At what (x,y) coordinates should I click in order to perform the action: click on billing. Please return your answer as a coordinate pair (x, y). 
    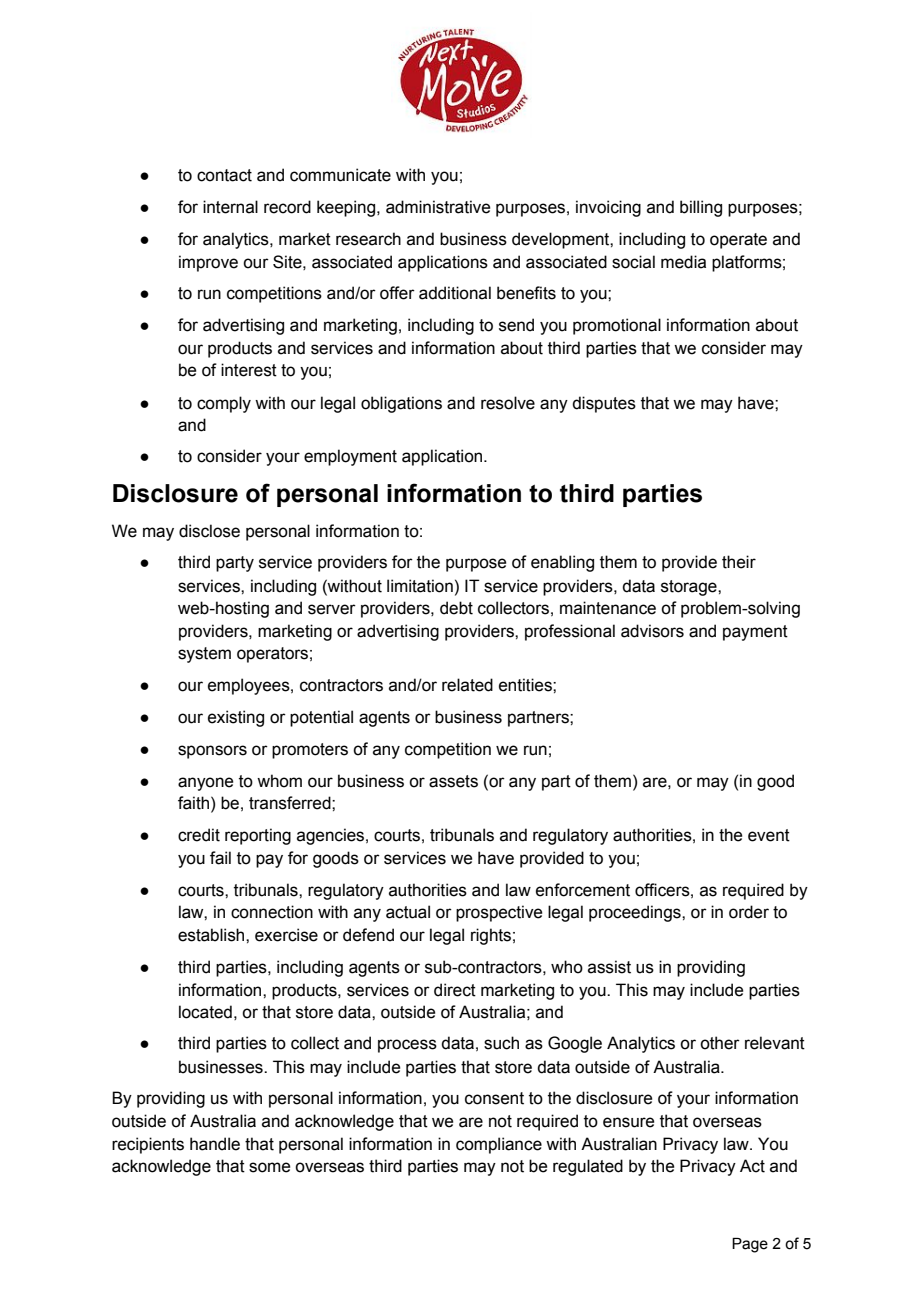
    Looking at the image, I should click on (701, 208).
